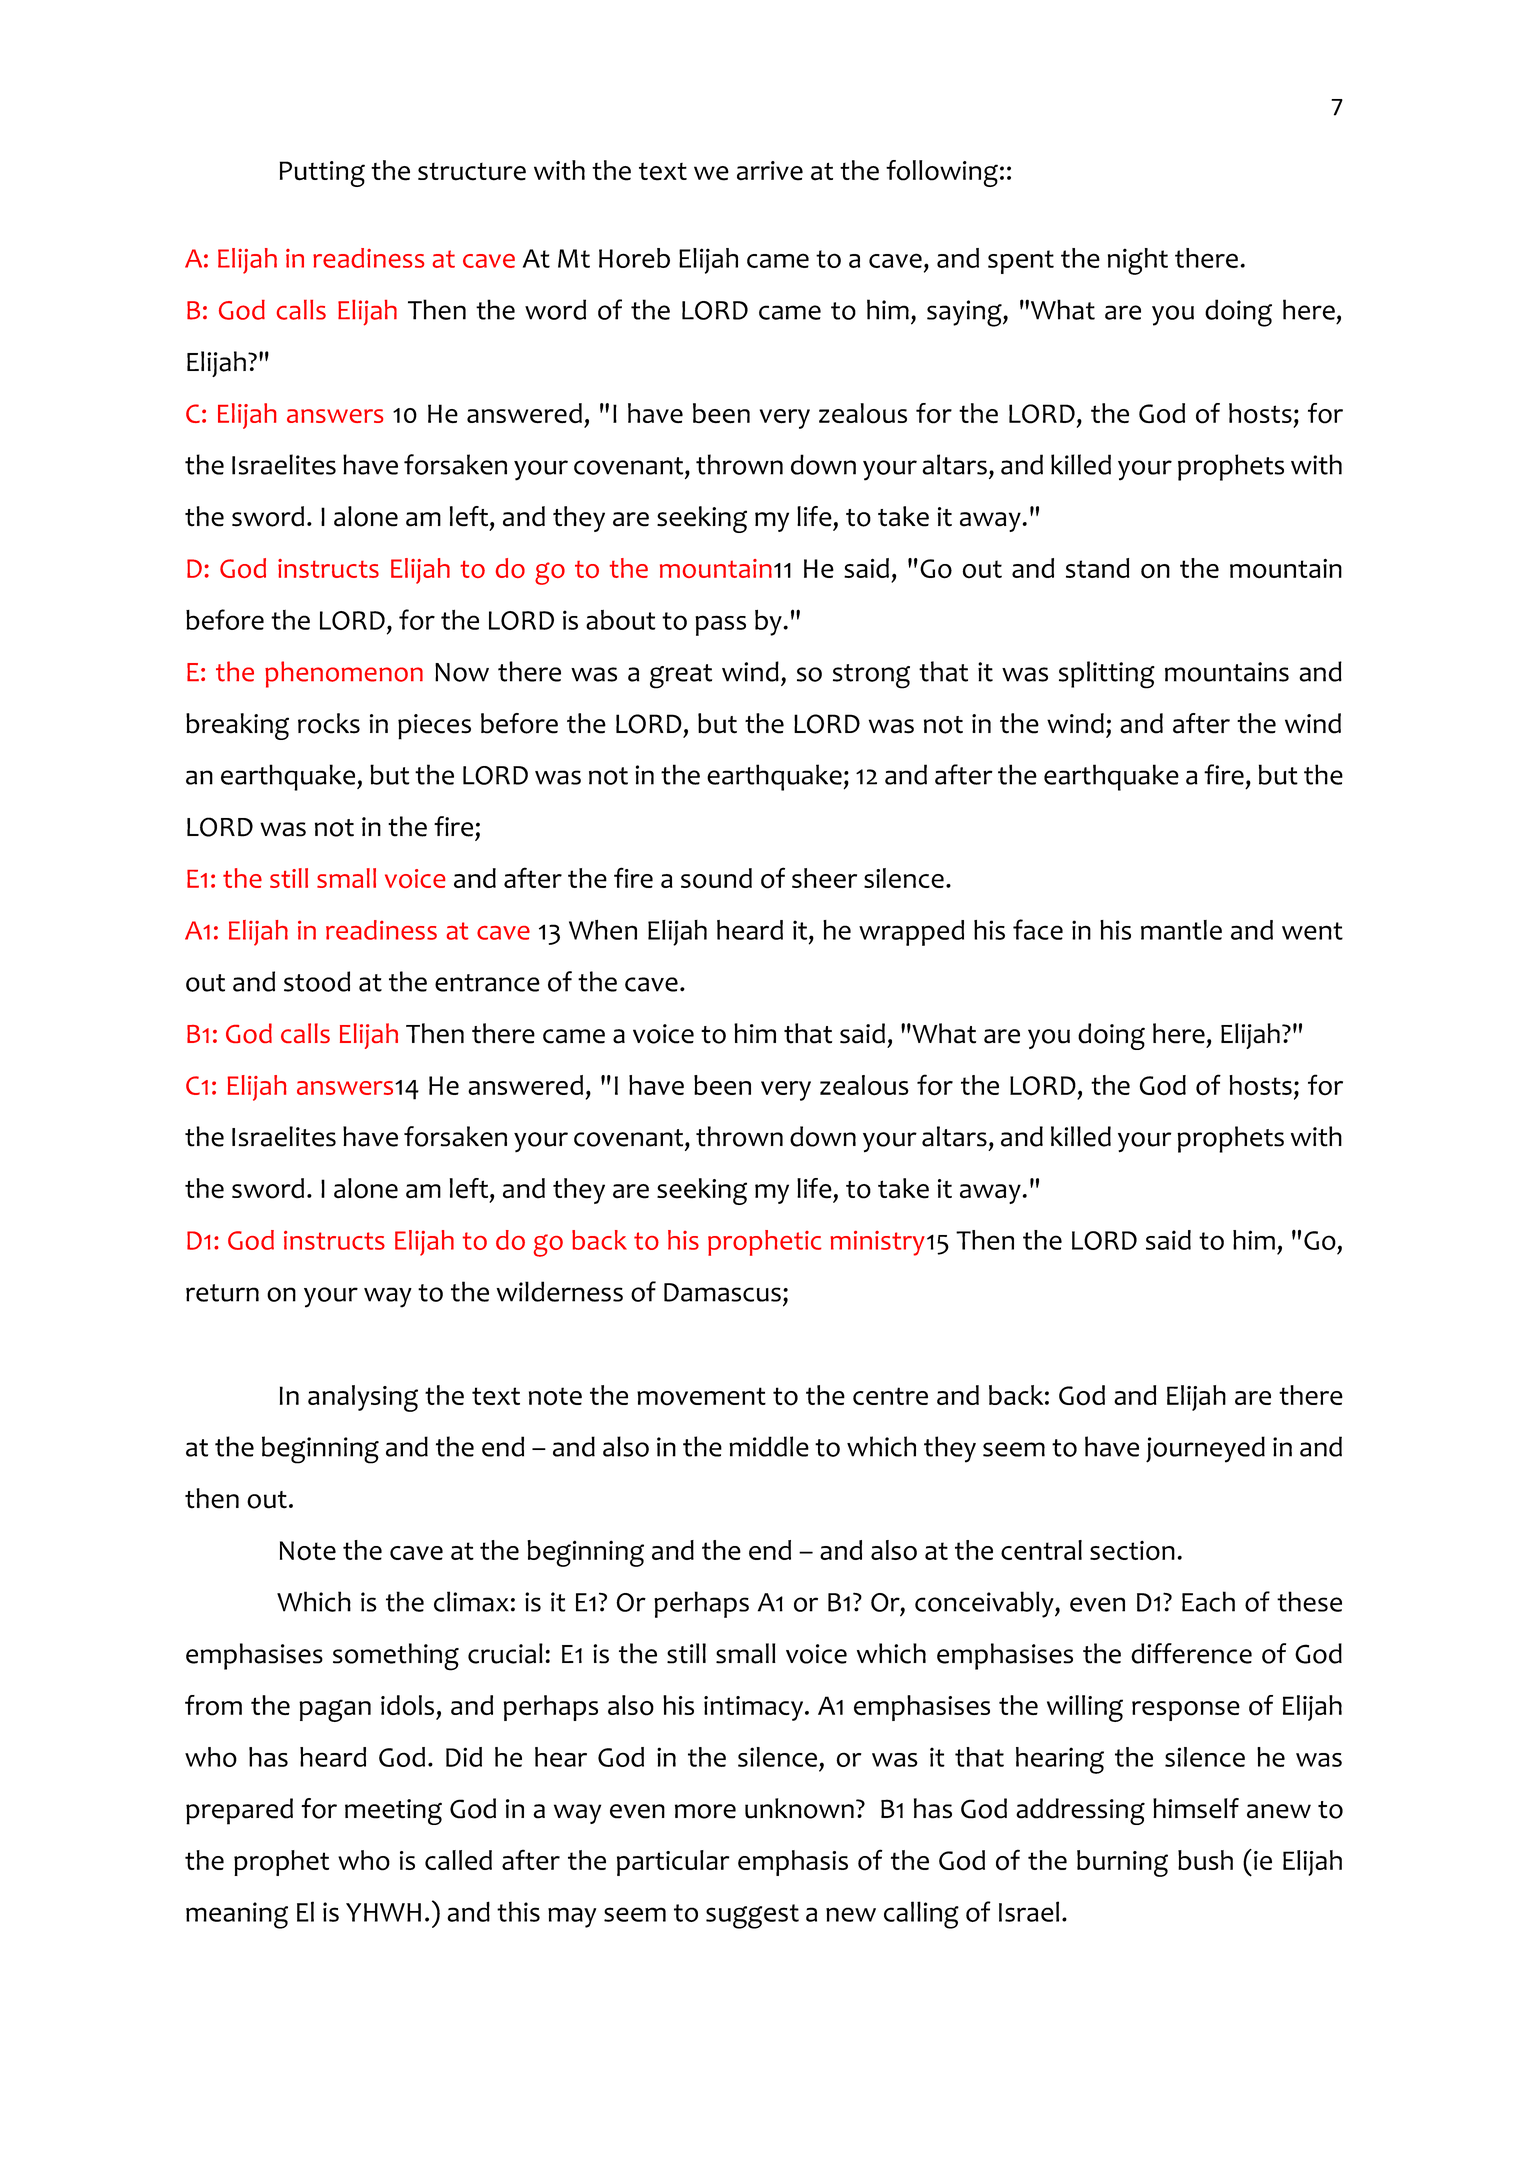  Describe the element at coordinates (383, 1912) in the screenshot. I see `YHWH` at that location.
